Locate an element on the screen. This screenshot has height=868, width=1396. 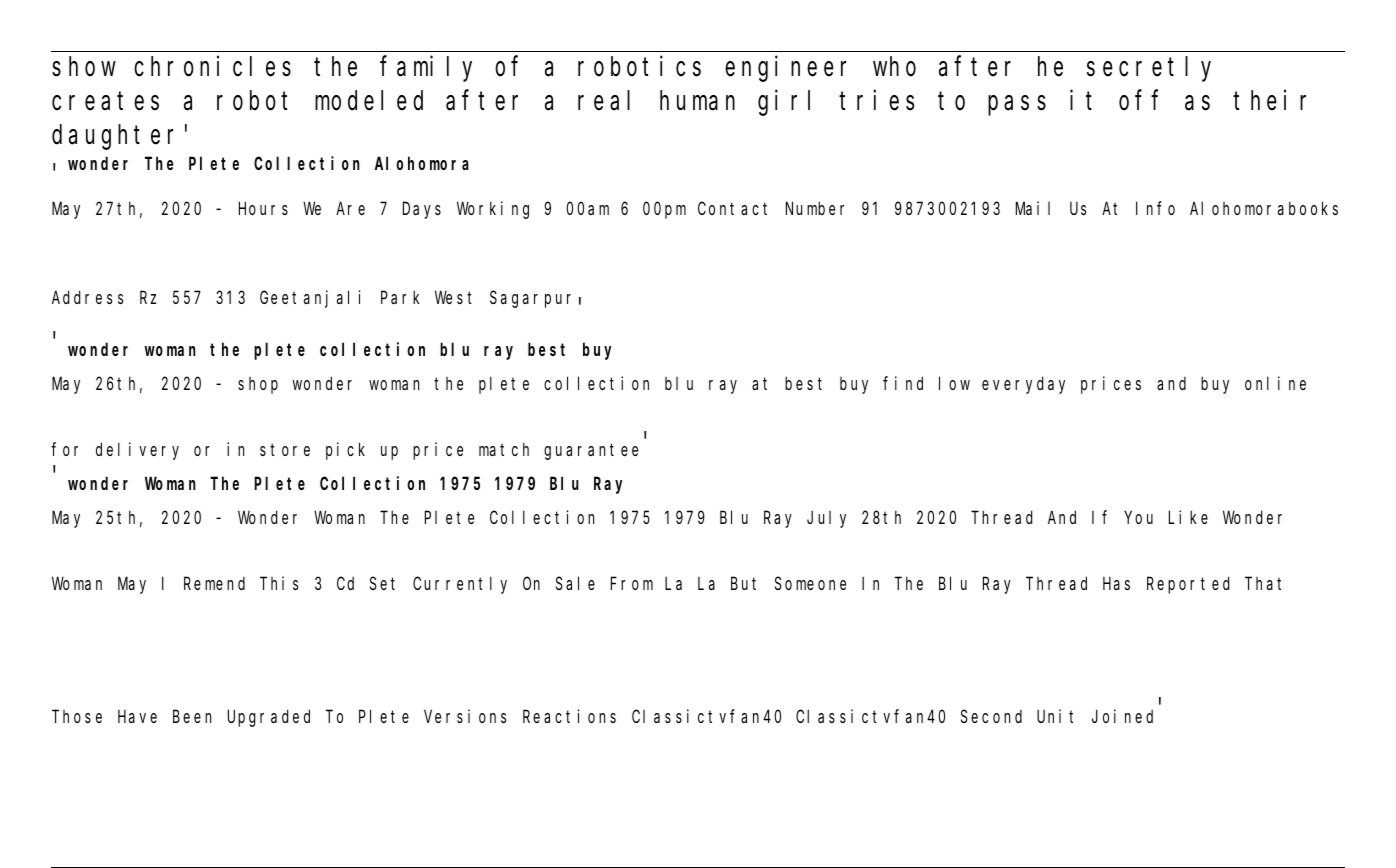
chronicles is located at coordinates (212, 66).
